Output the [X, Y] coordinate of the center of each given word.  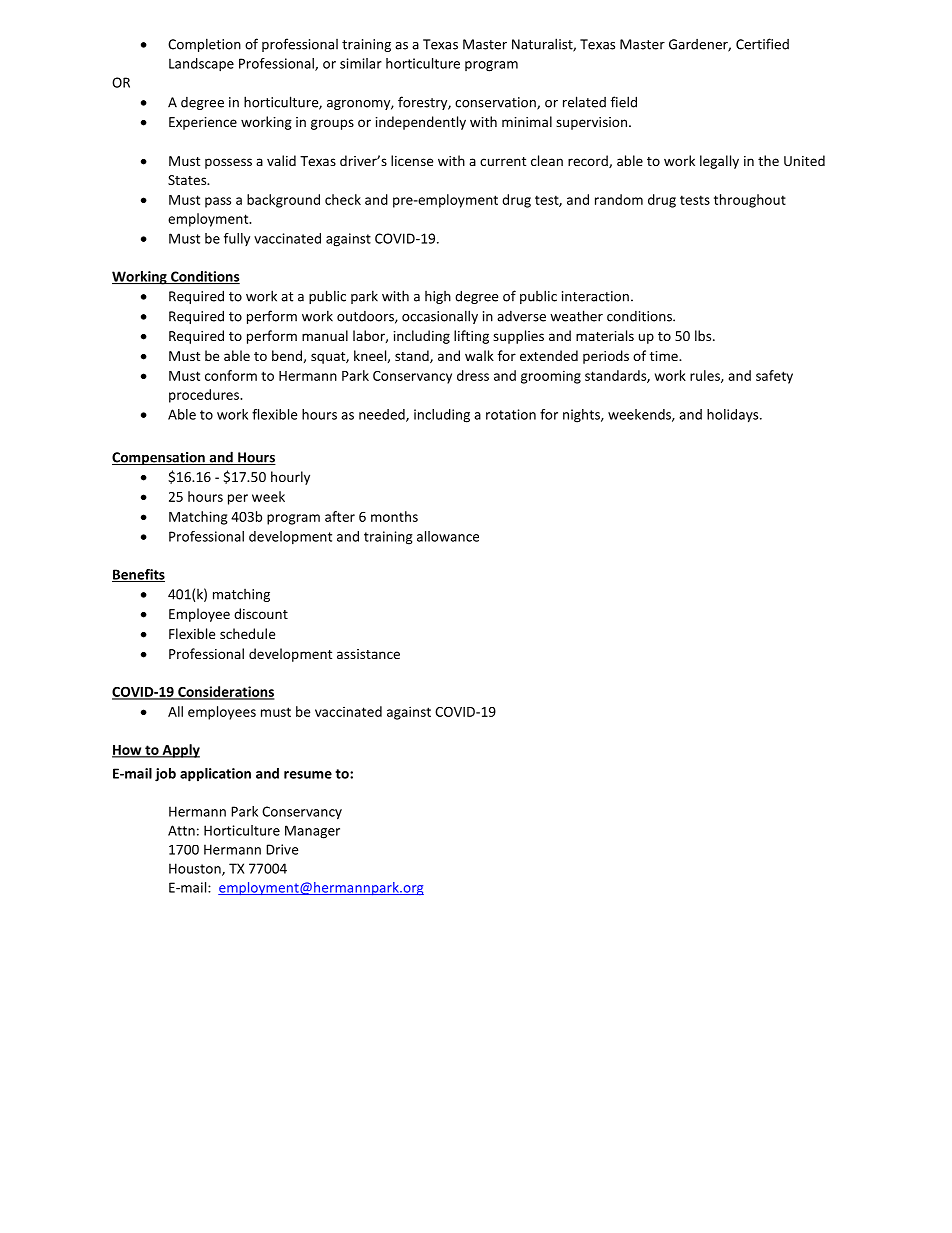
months [394, 516]
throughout [750, 201]
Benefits [138, 575]
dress [473, 375]
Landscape [201, 65]
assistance [368, 654]
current [503, 161]
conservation [496, 103]
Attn [181, 830]
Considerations [225, 692]
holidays [734, 416]
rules [706, 376]
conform [231, 375]
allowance [448, 536]
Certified [762, 44]
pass [218, 202]
